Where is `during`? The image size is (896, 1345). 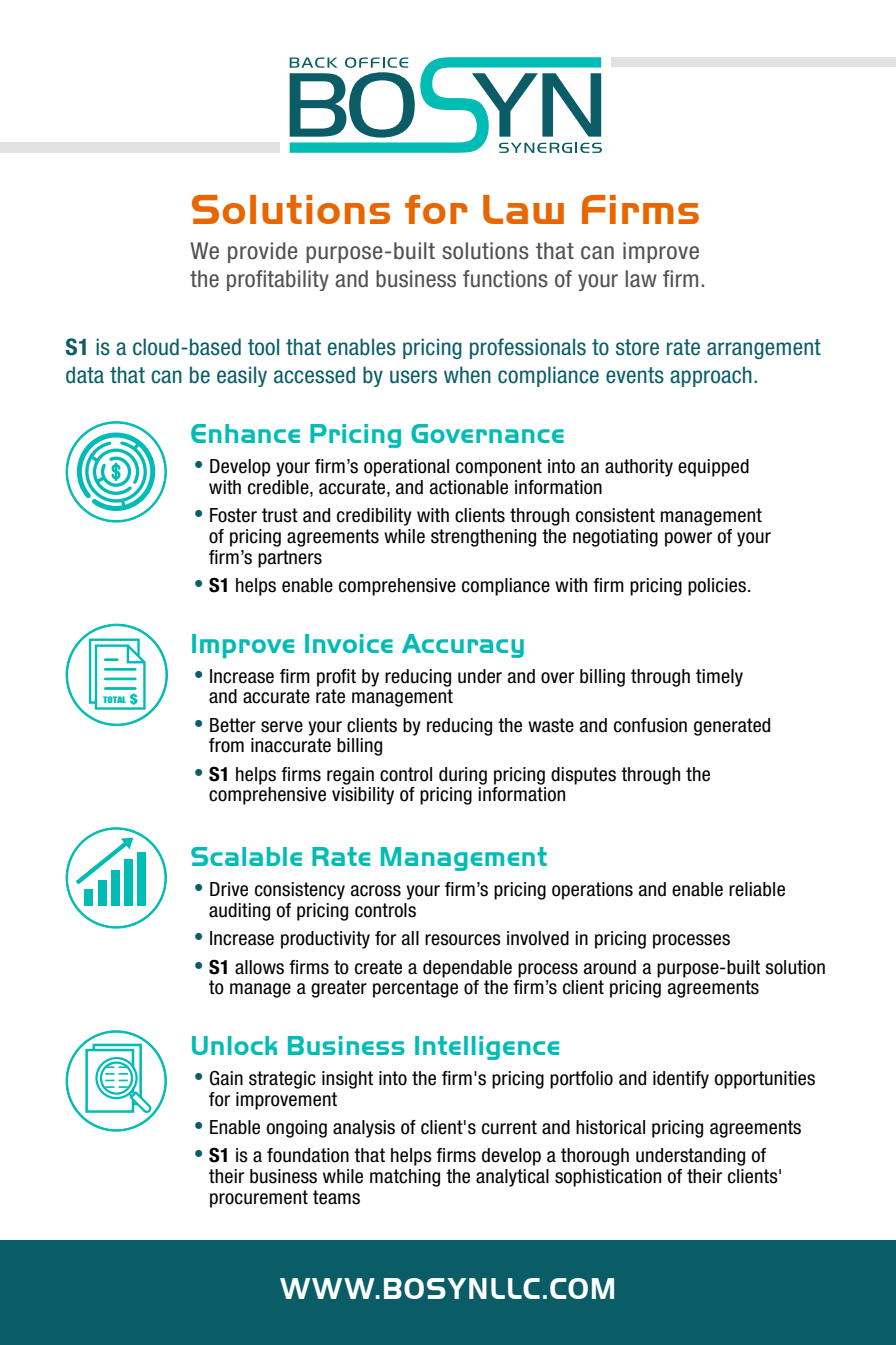
during is located at coordinates (463, 776).
